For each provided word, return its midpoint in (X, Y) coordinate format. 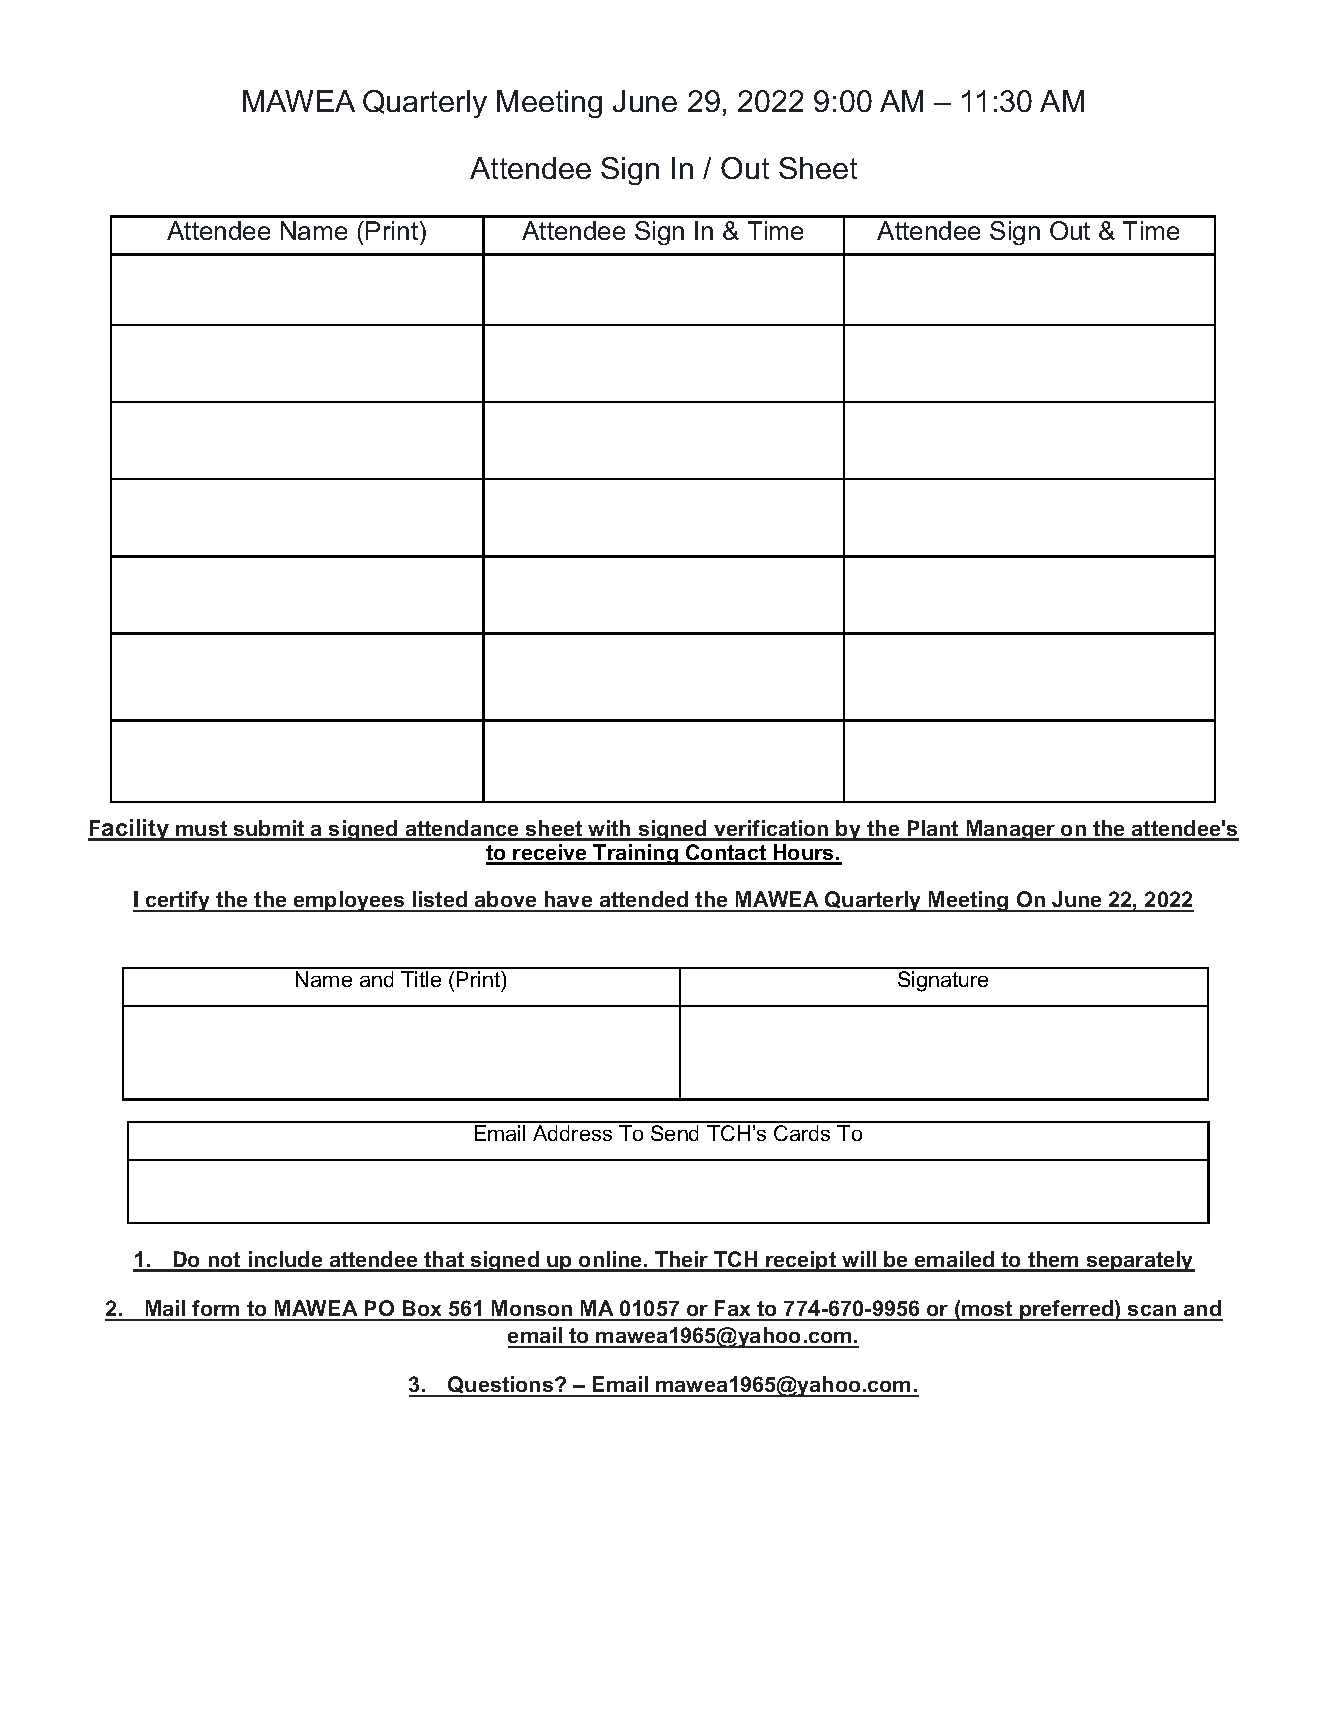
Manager (1011, 830)
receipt (801, 1261)
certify (178, 901)
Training (636, 854)
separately (1139, 1261)
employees (349, 901)
